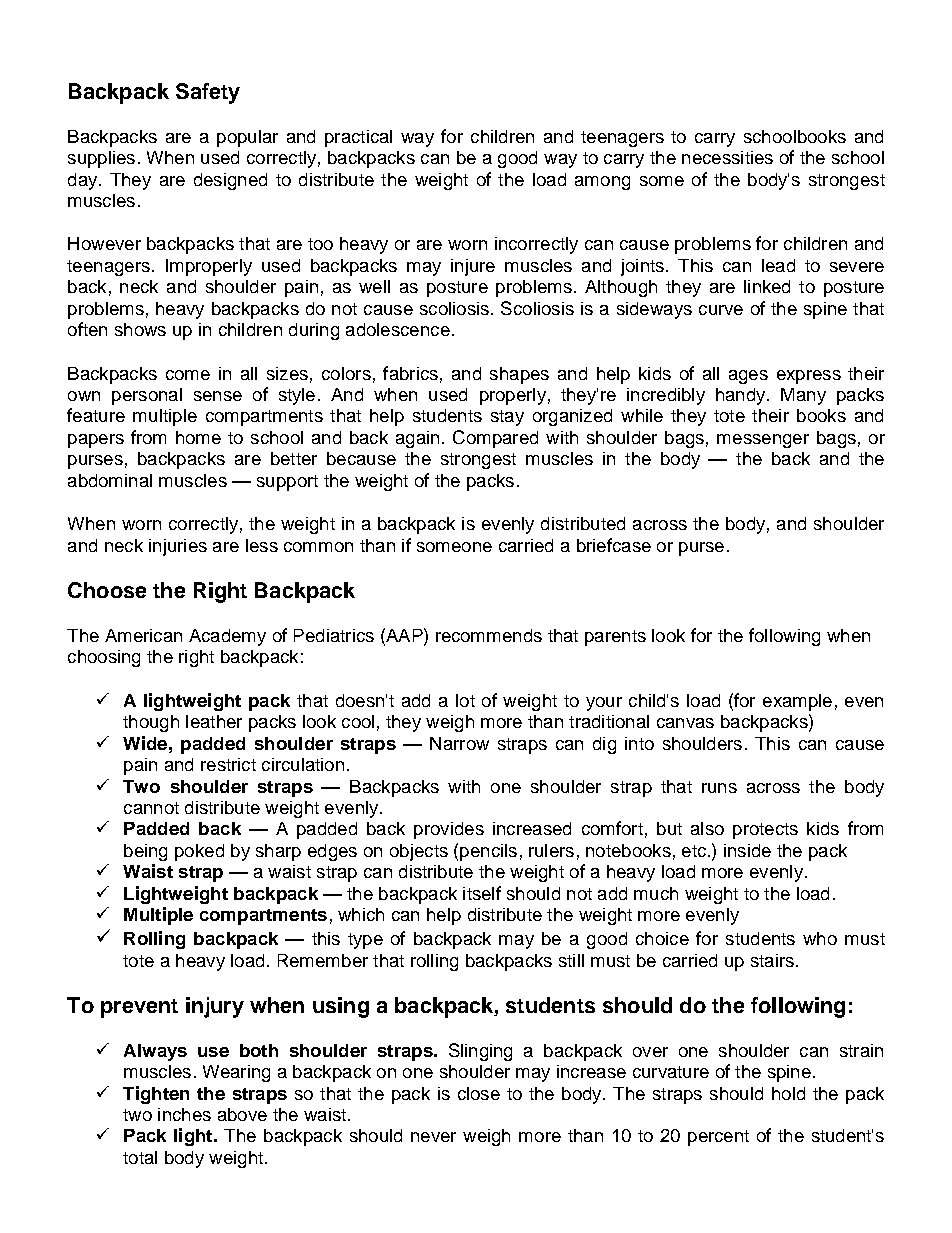 Image resolution: width=952 pixels, height=1233 pixels. Describe the element at coordinates (358, 138) in the screenshot. I see `practical` at that location.
